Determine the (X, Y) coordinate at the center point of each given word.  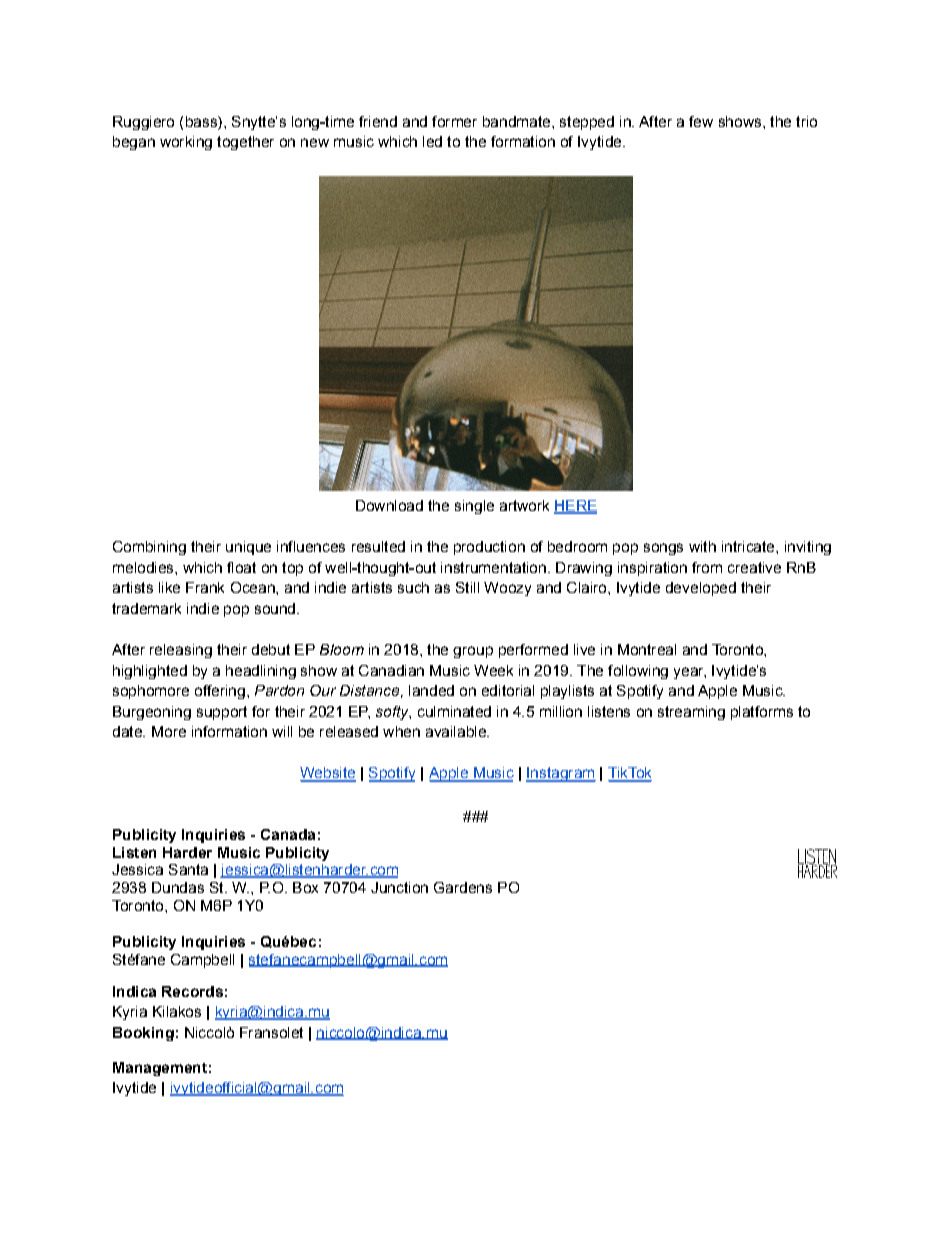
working (186, 143)
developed (701, 589)
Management (160, 1069)
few (701, 121)
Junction (399, 887)
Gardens (463, 887)
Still (467, 587)
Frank (205, 587)
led (432, 141)
